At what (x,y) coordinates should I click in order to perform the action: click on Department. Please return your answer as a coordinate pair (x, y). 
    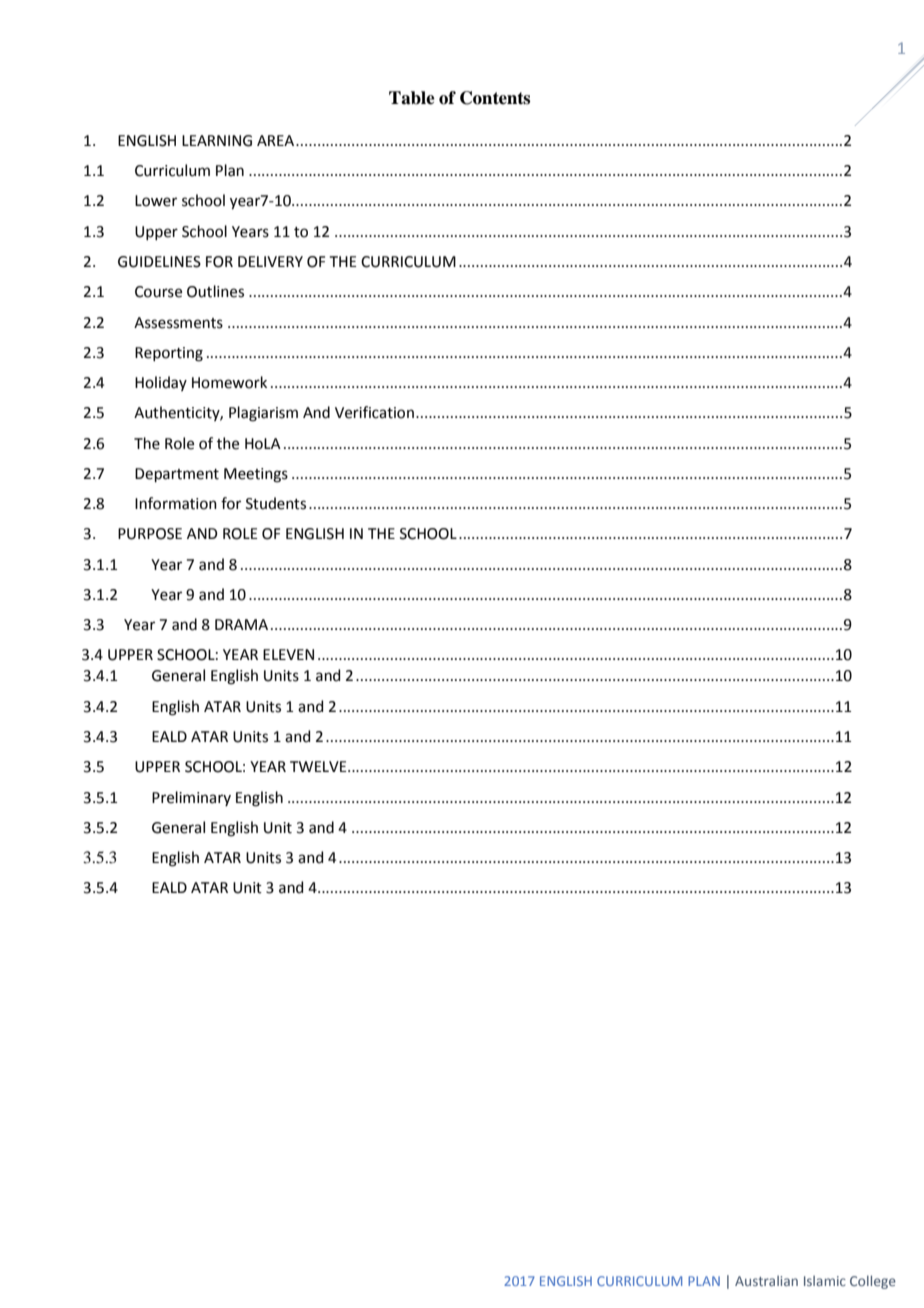
    Looking at the image, I should click on (177, 475).
